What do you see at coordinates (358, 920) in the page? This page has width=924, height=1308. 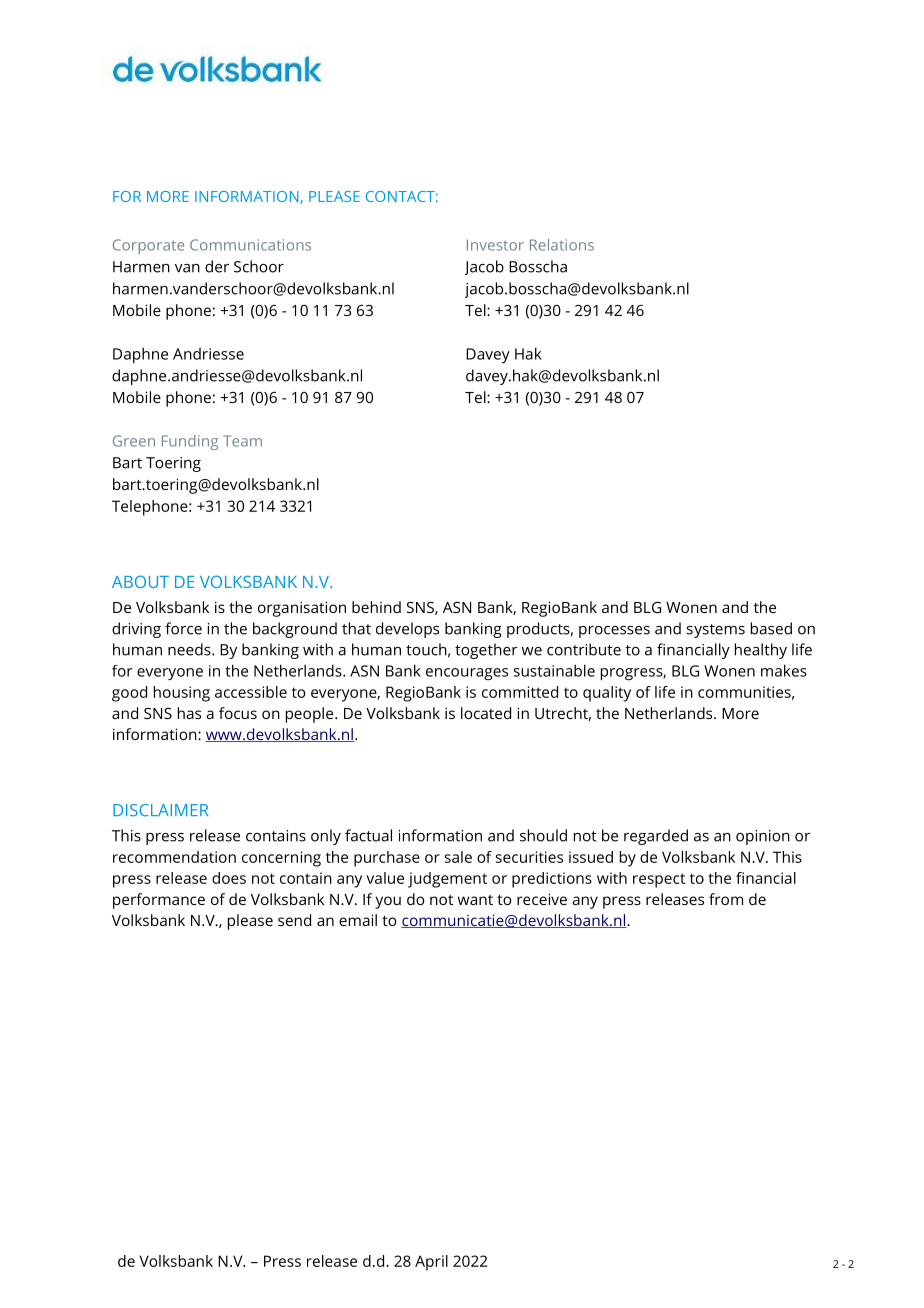 I see `email` at bounding box center [358, 920].
